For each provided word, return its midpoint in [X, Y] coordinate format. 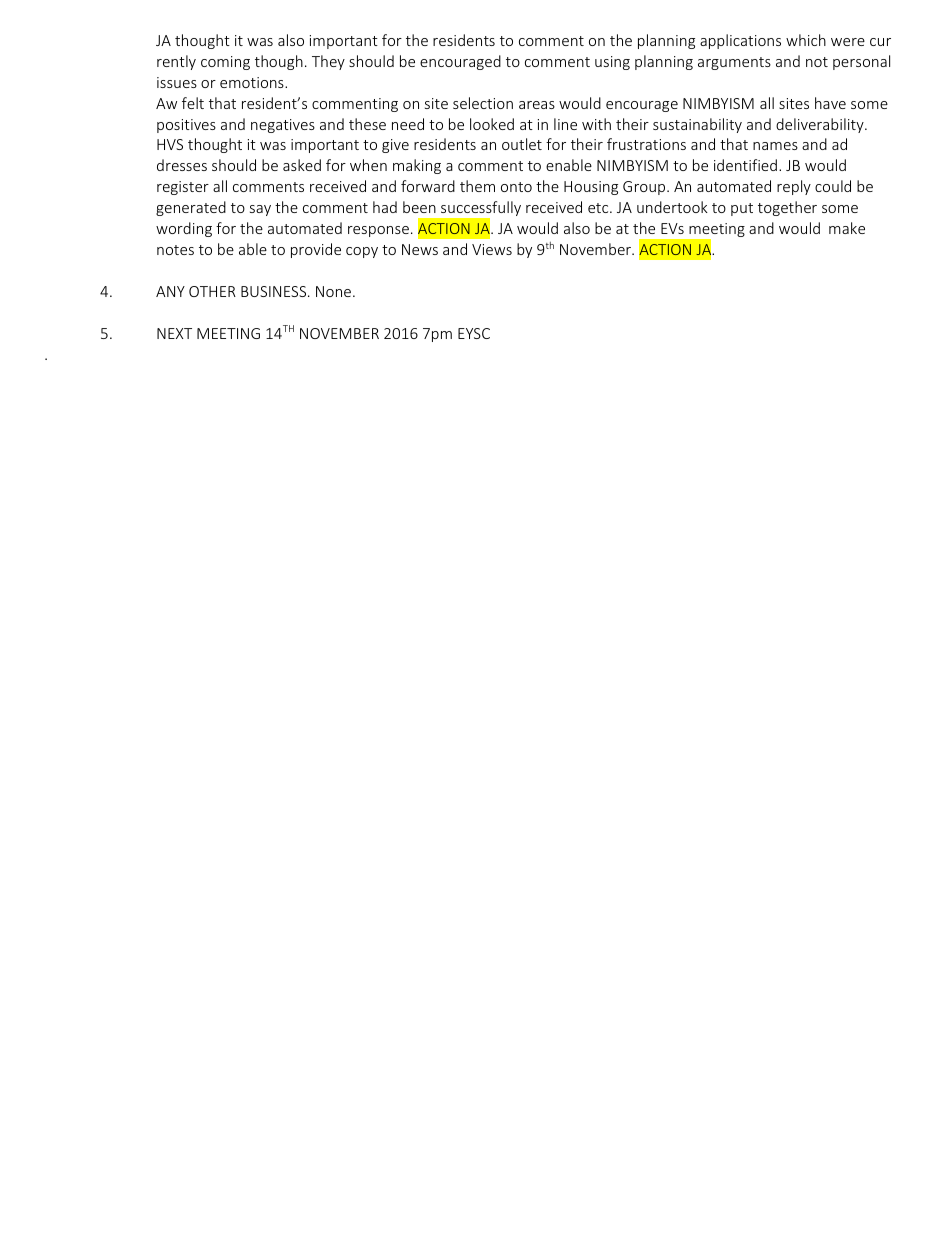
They [328, 62]
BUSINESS [275, 291]
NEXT [174, 333]
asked [302, 165]
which [806, 40]
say [260, 210]
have [830, 103]
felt [193, 103]
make [847, 228]
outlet [522, 144]
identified [745, 165]
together [787, 208]
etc [599, 208]
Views [492, 249]
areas [537, 105]
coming [225, 63]
